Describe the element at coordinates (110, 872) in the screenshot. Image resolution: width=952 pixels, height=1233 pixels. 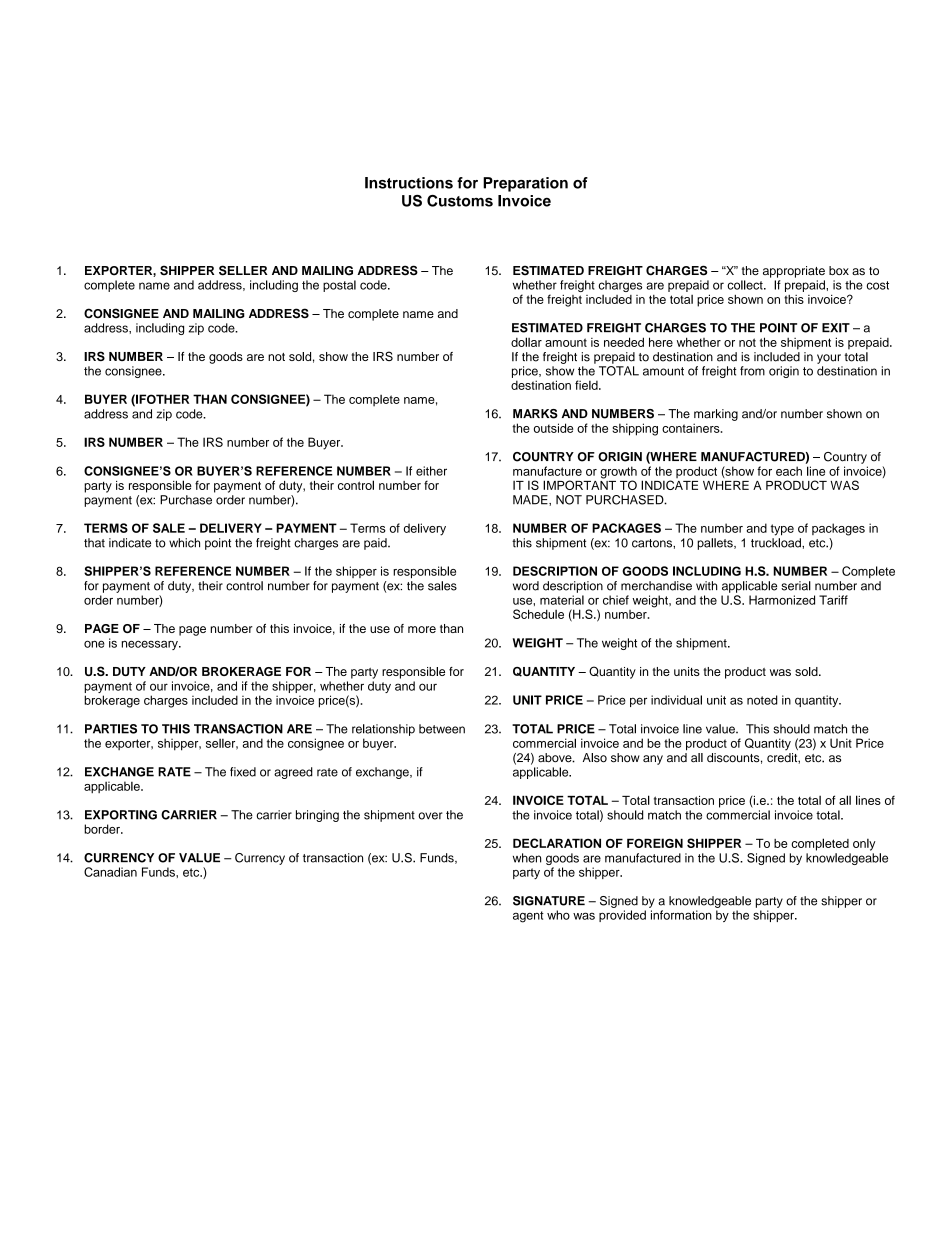
I see `Canadian` at that location.
